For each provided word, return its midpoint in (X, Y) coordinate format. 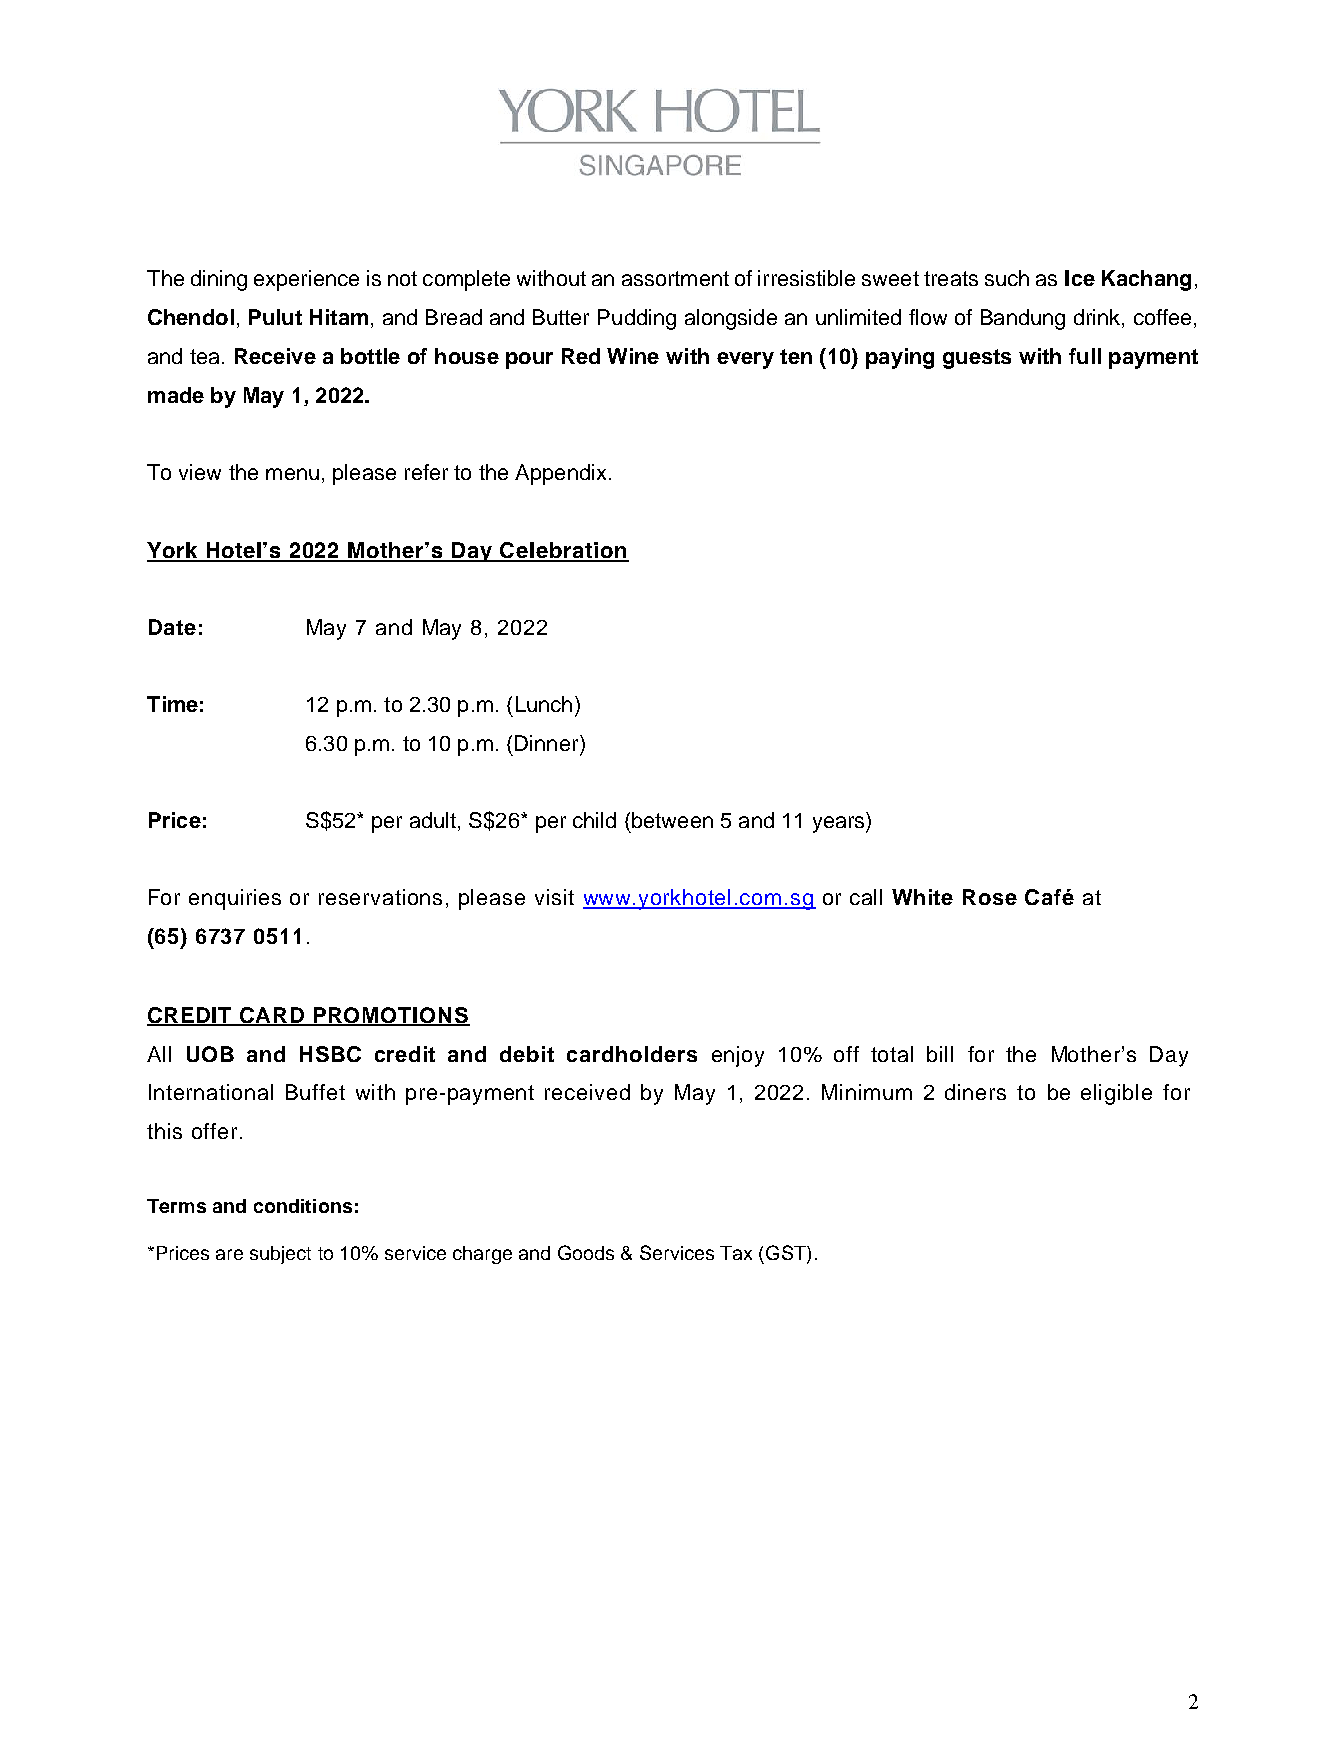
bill (940, 1054)
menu (292, 474)
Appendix (560, 474)
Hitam (339, 317)
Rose (990, 897)
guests (977, 359)
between (672, 820)
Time (172, 704)
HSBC (330, 1054)
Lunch (544, 704)
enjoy (738, 1056)
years (840, 824)
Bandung (1023, 319)
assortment (675, 278)
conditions (303, 1206)
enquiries (235, 899)
